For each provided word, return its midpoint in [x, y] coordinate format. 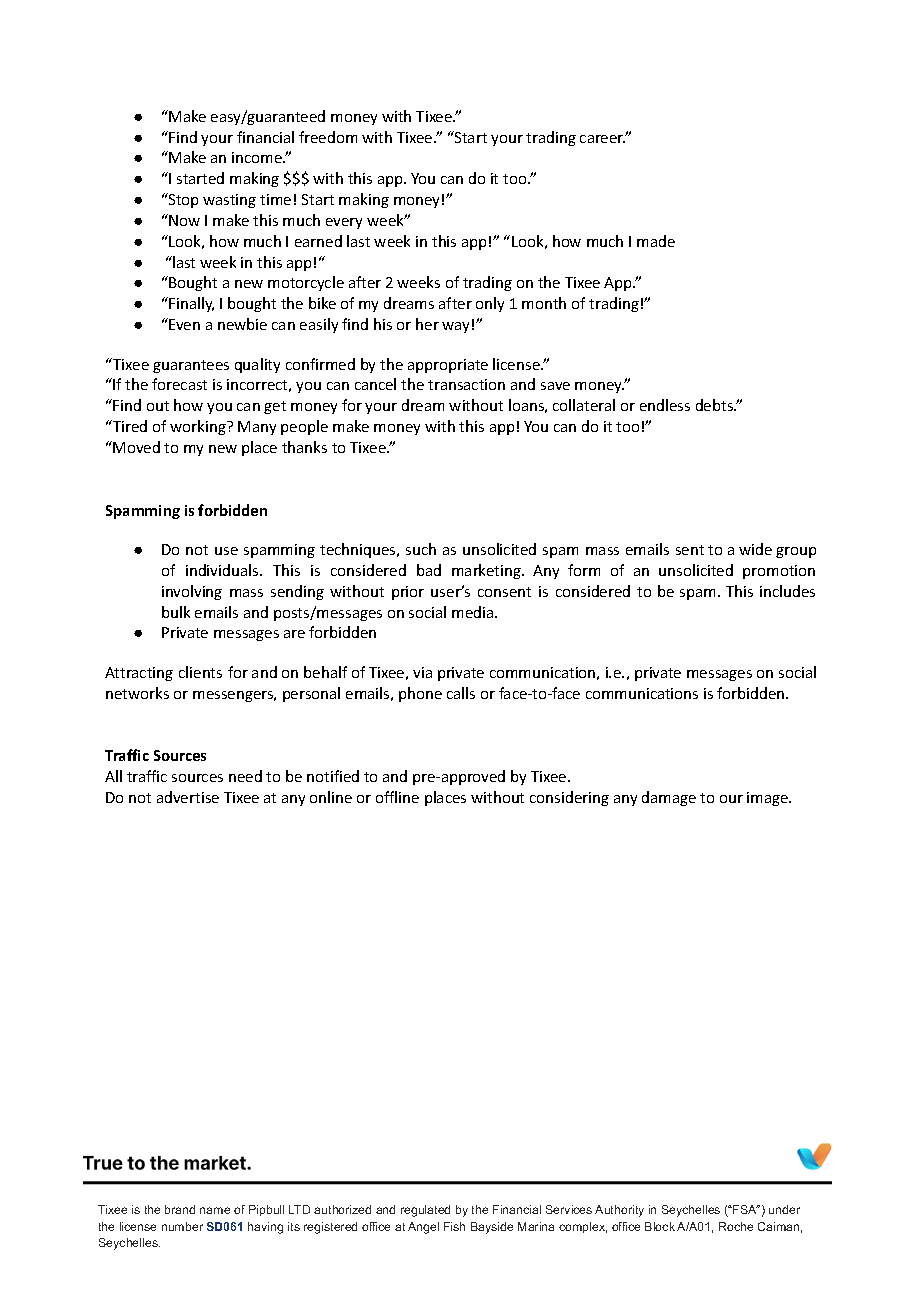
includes [787, 591]
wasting [229, 201]
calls [461, 693]
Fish [454, 1226]
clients [200, 672]
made [656, 241]
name [215, 1210]
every [344, 223]
